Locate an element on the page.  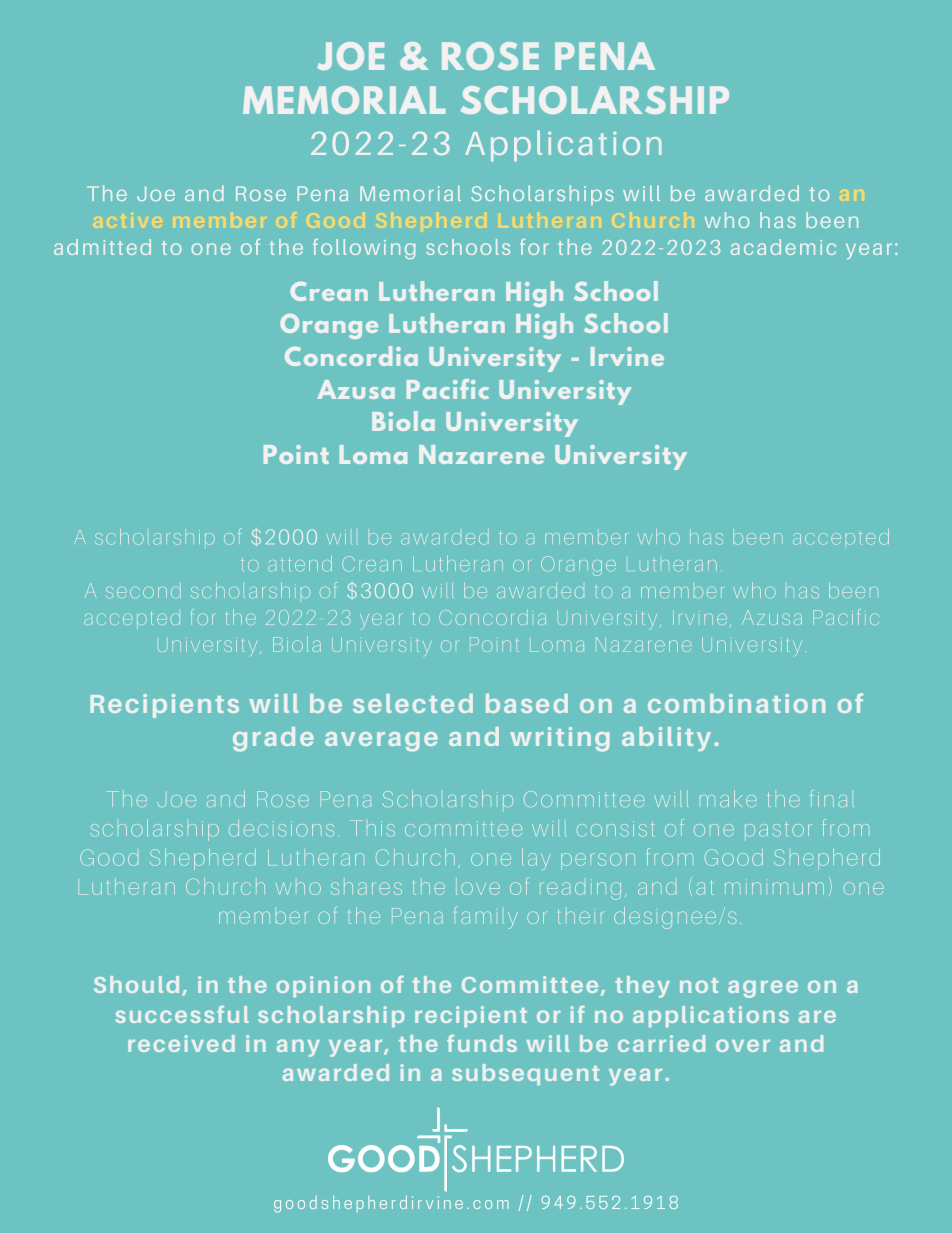
funds is located at coordinates (482, 1043).
